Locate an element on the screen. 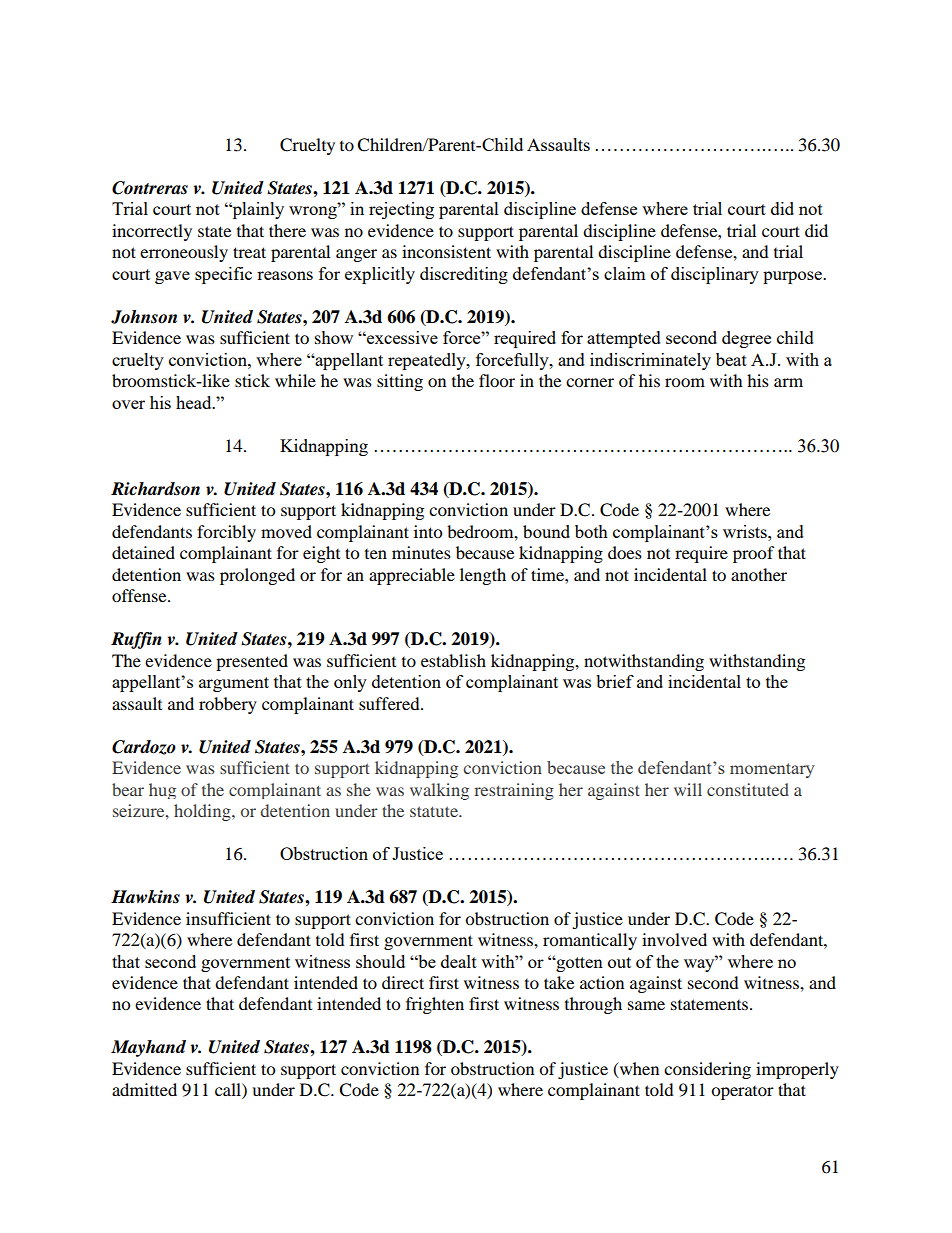 Image resolution: width=952 pixels, height=1233 pixels. floor is located at coordinates (497, 380).
